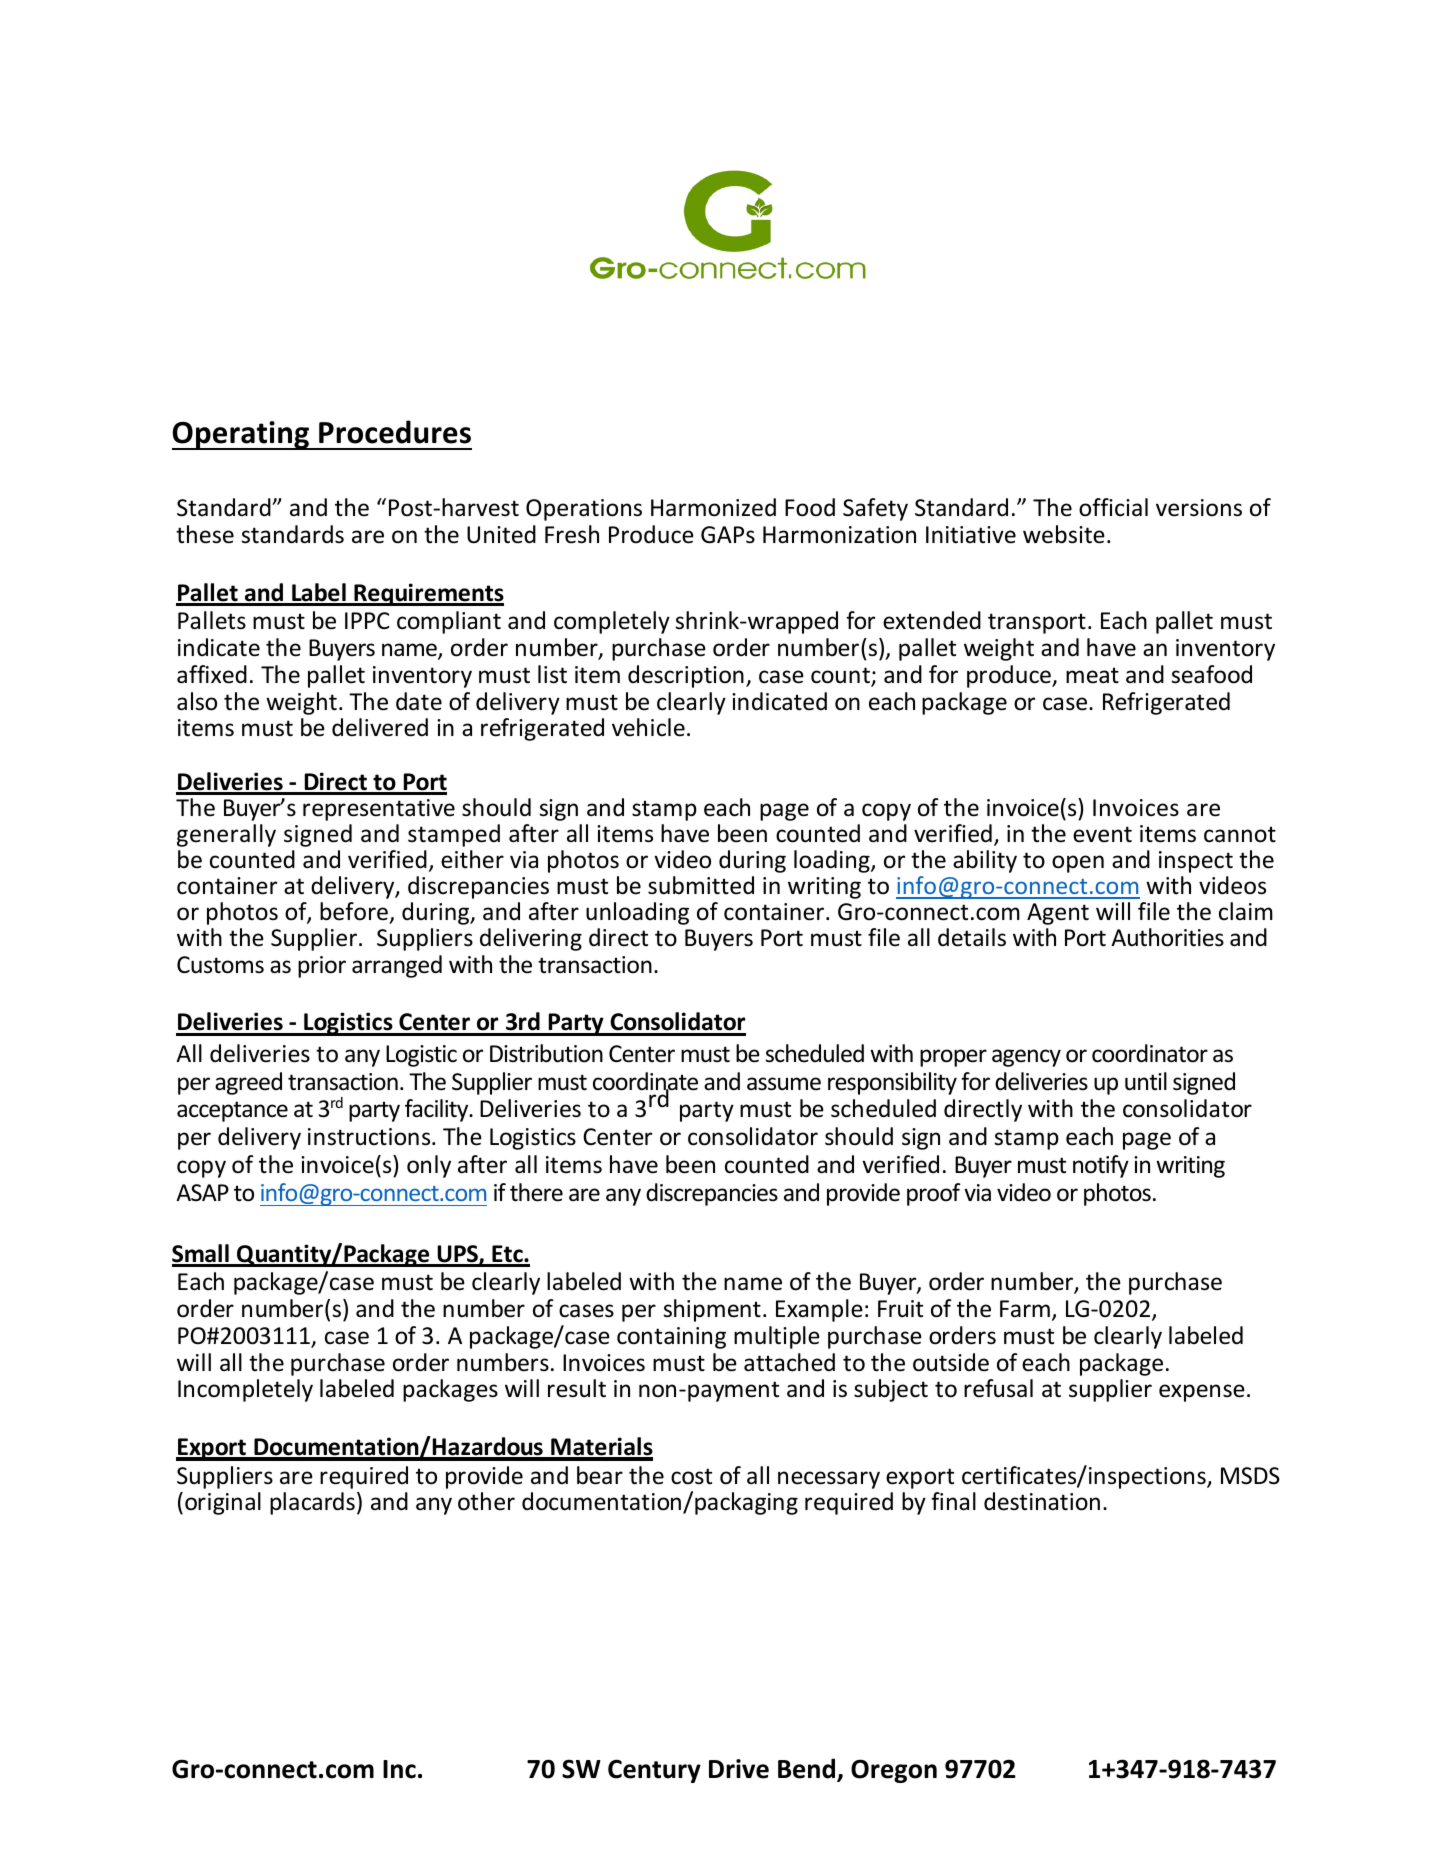 The height and width of the document is (1874, 1448). Describe the element at coordinates (202, 1193) in the document. I see `ASAP` at that location.
